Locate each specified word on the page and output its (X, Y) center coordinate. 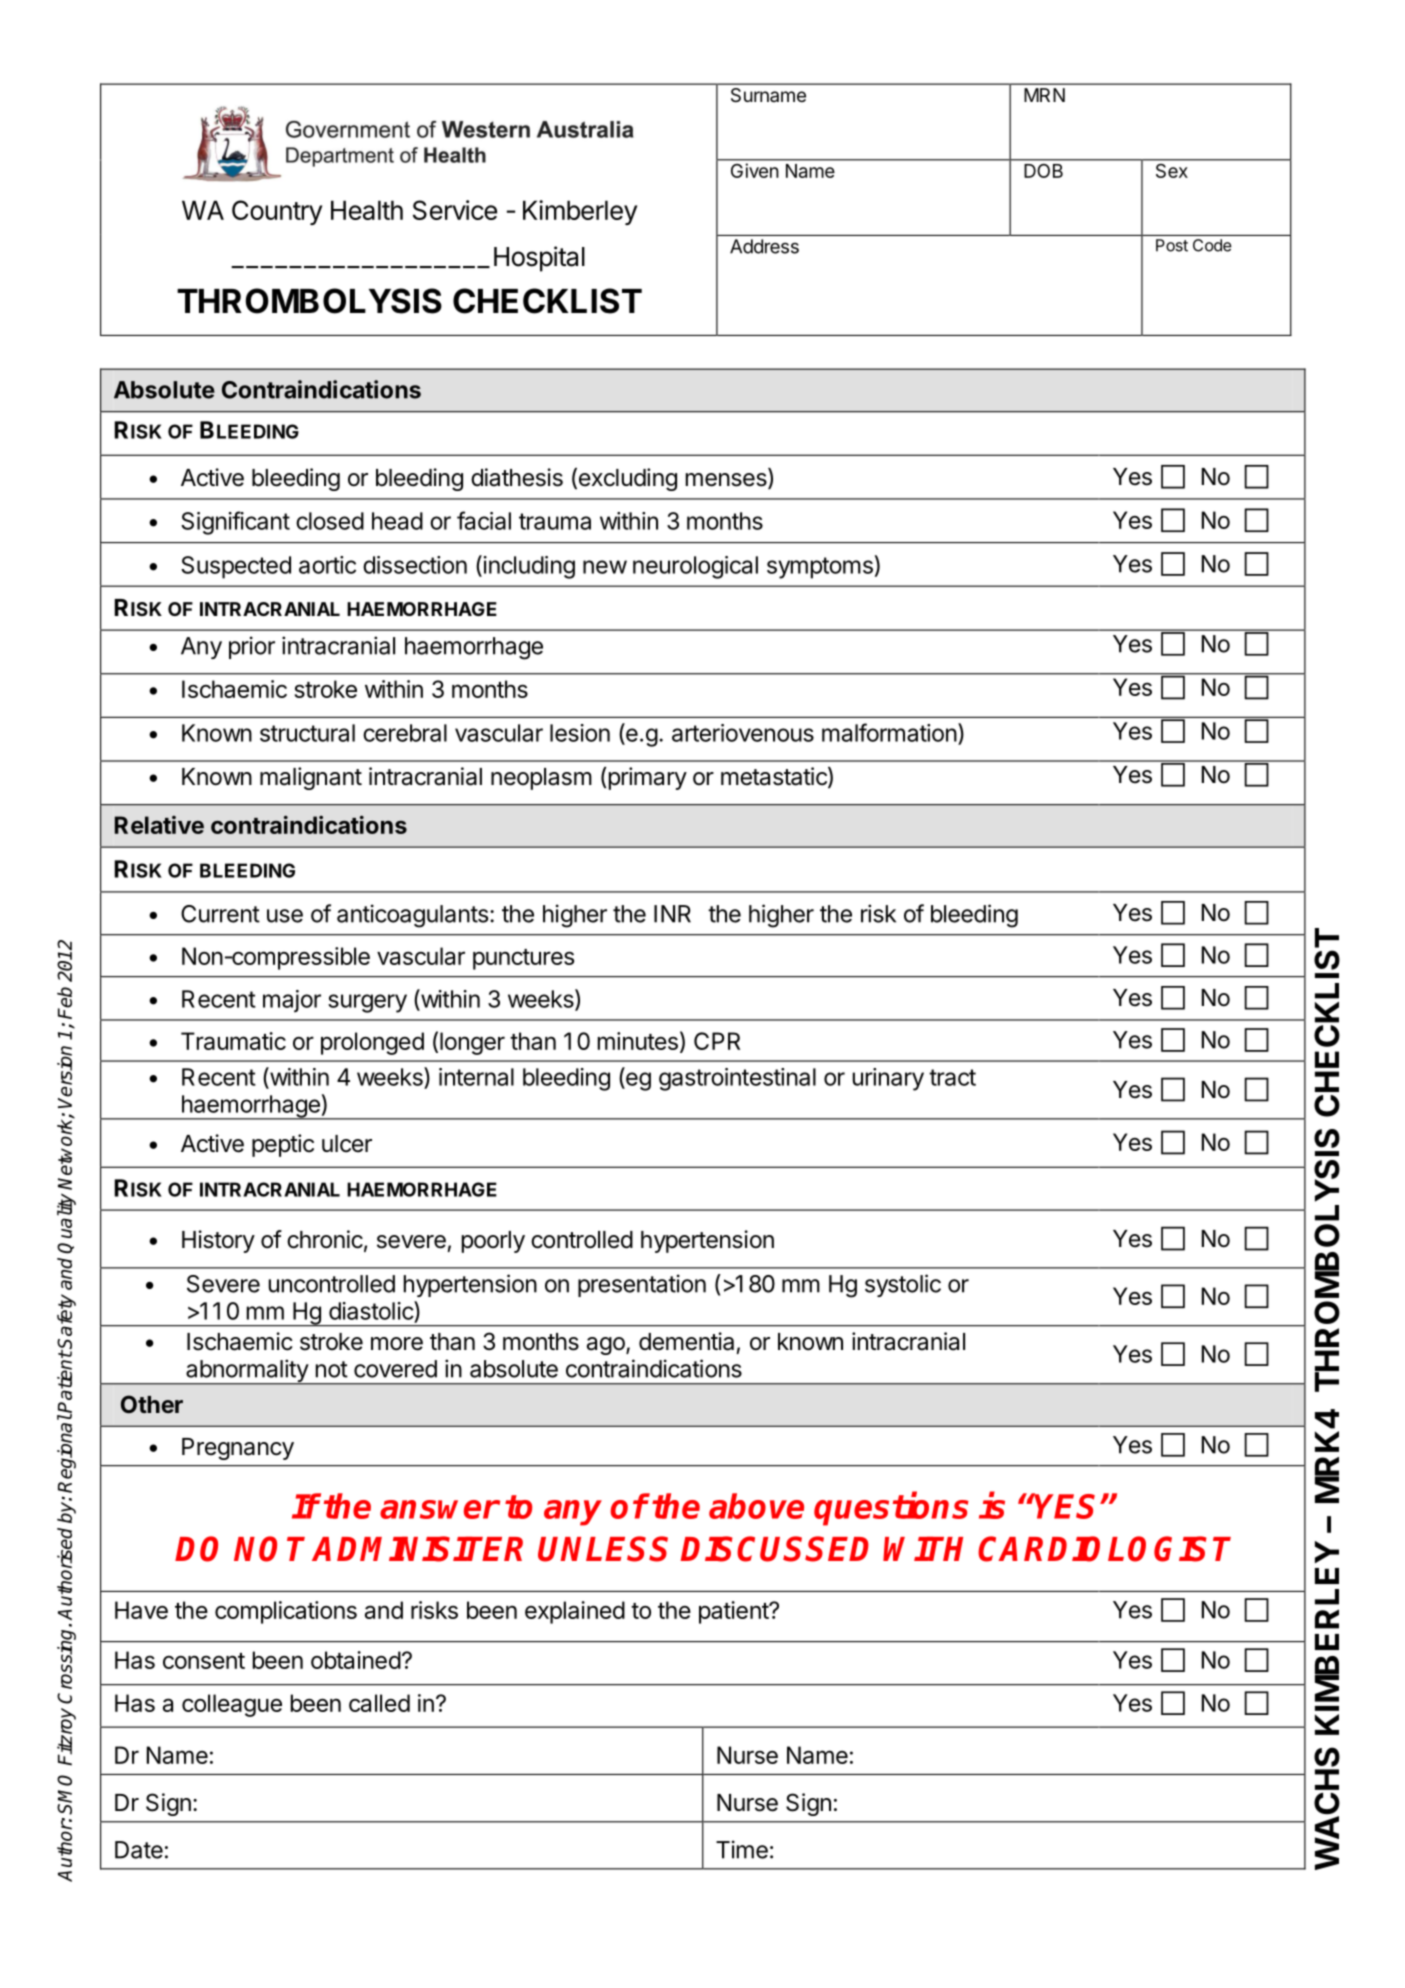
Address (764, 246)
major (292, 1001)
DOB (1044, 171)
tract (952, 1077)
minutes (638, 1041)
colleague (232, 1705)
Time (742, 1849)
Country (277, 212)
